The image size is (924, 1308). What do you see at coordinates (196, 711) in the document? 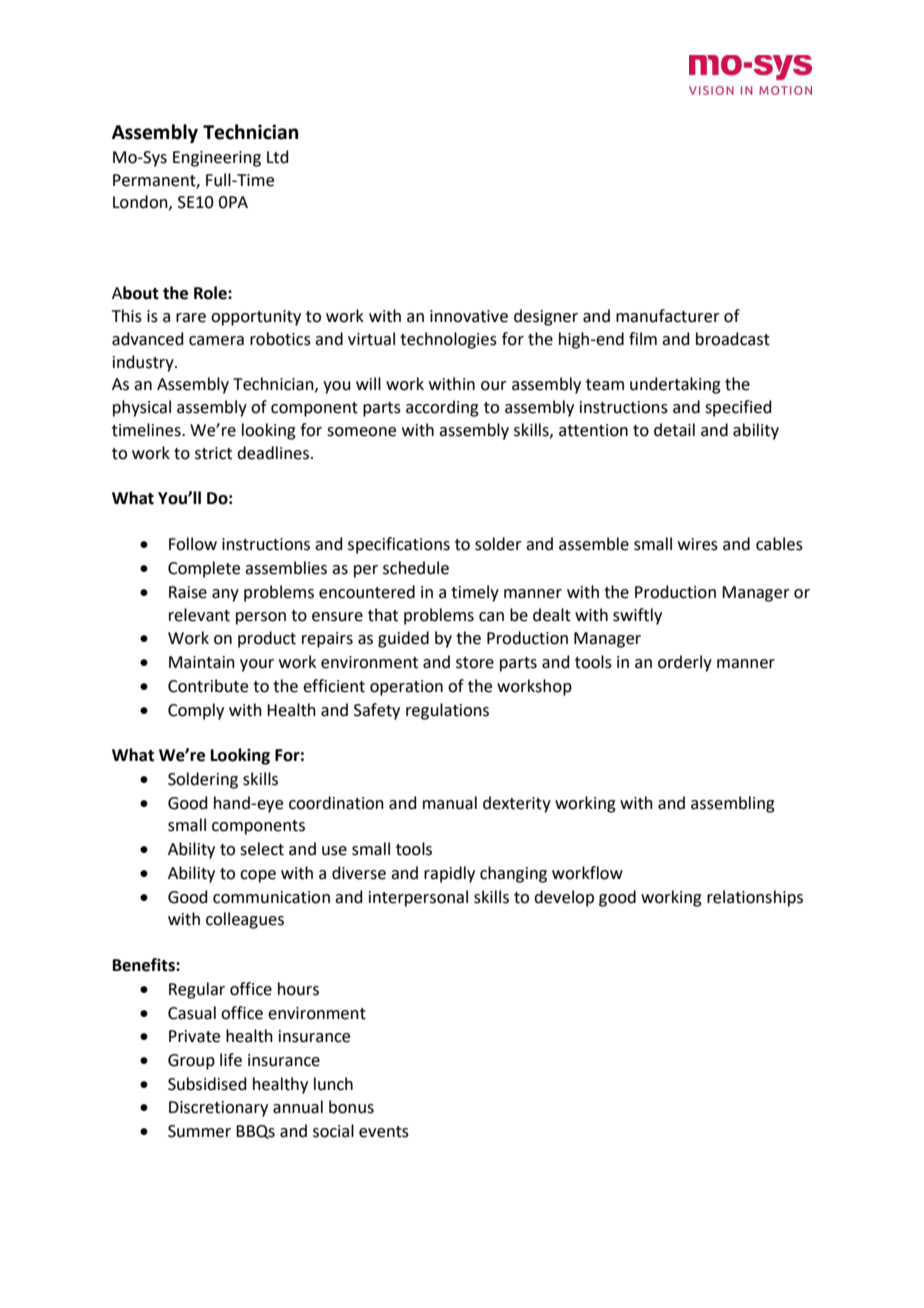
I see `Comply` at bounding box center [196, 711].
